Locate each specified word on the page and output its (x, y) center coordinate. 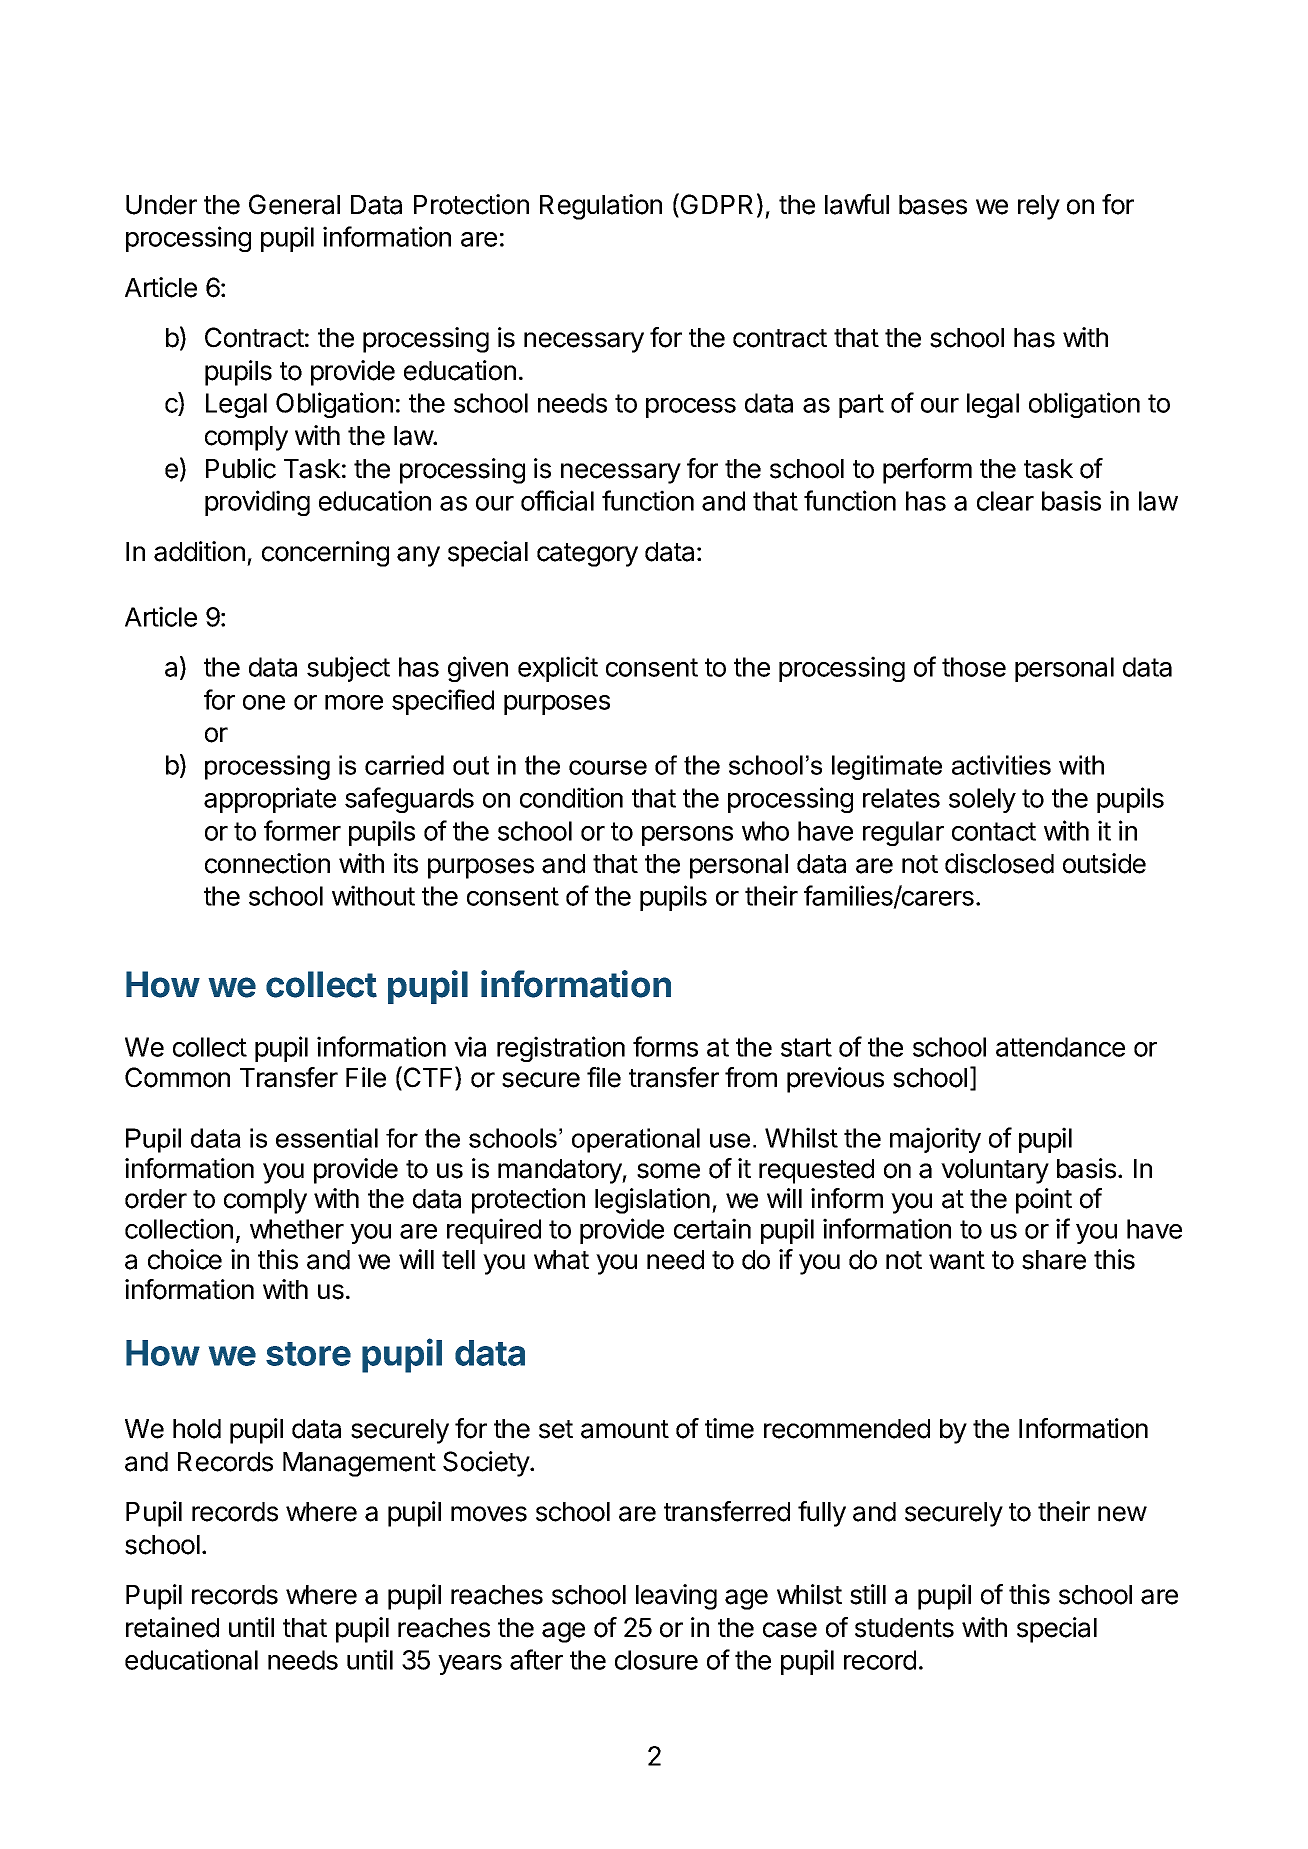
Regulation (601, 207)
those (974, 667)
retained (172, 1627)
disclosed (999, 863)
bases (933, 205)
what (561, 1260)
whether (297, 1229)
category (587, 555)
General (294, 204)
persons (687, 836)
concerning (325, 554)
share (1054, 1260)
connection (267, 863)
